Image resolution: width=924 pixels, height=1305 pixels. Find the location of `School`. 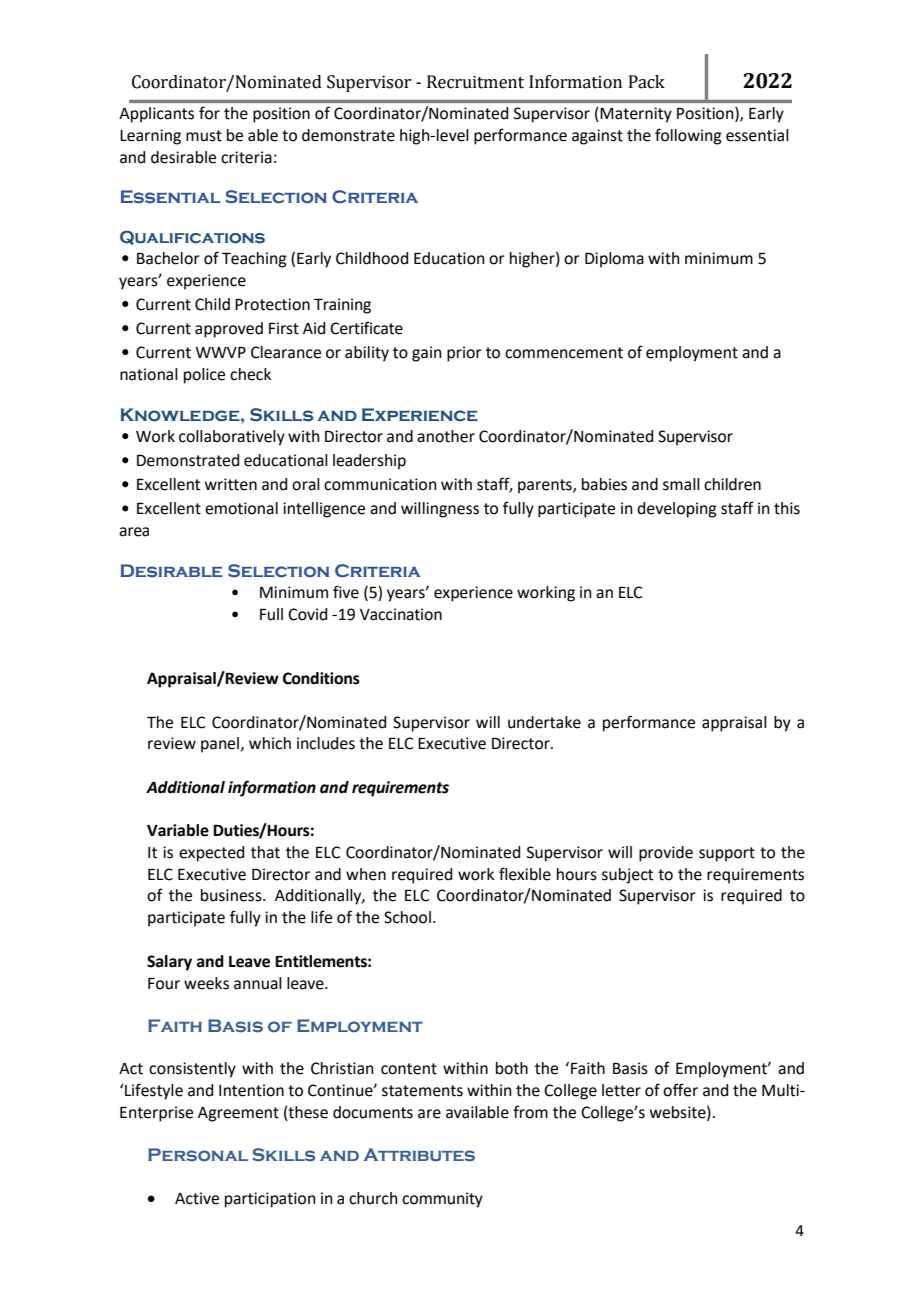

School is located at coordinates (407, 917).
